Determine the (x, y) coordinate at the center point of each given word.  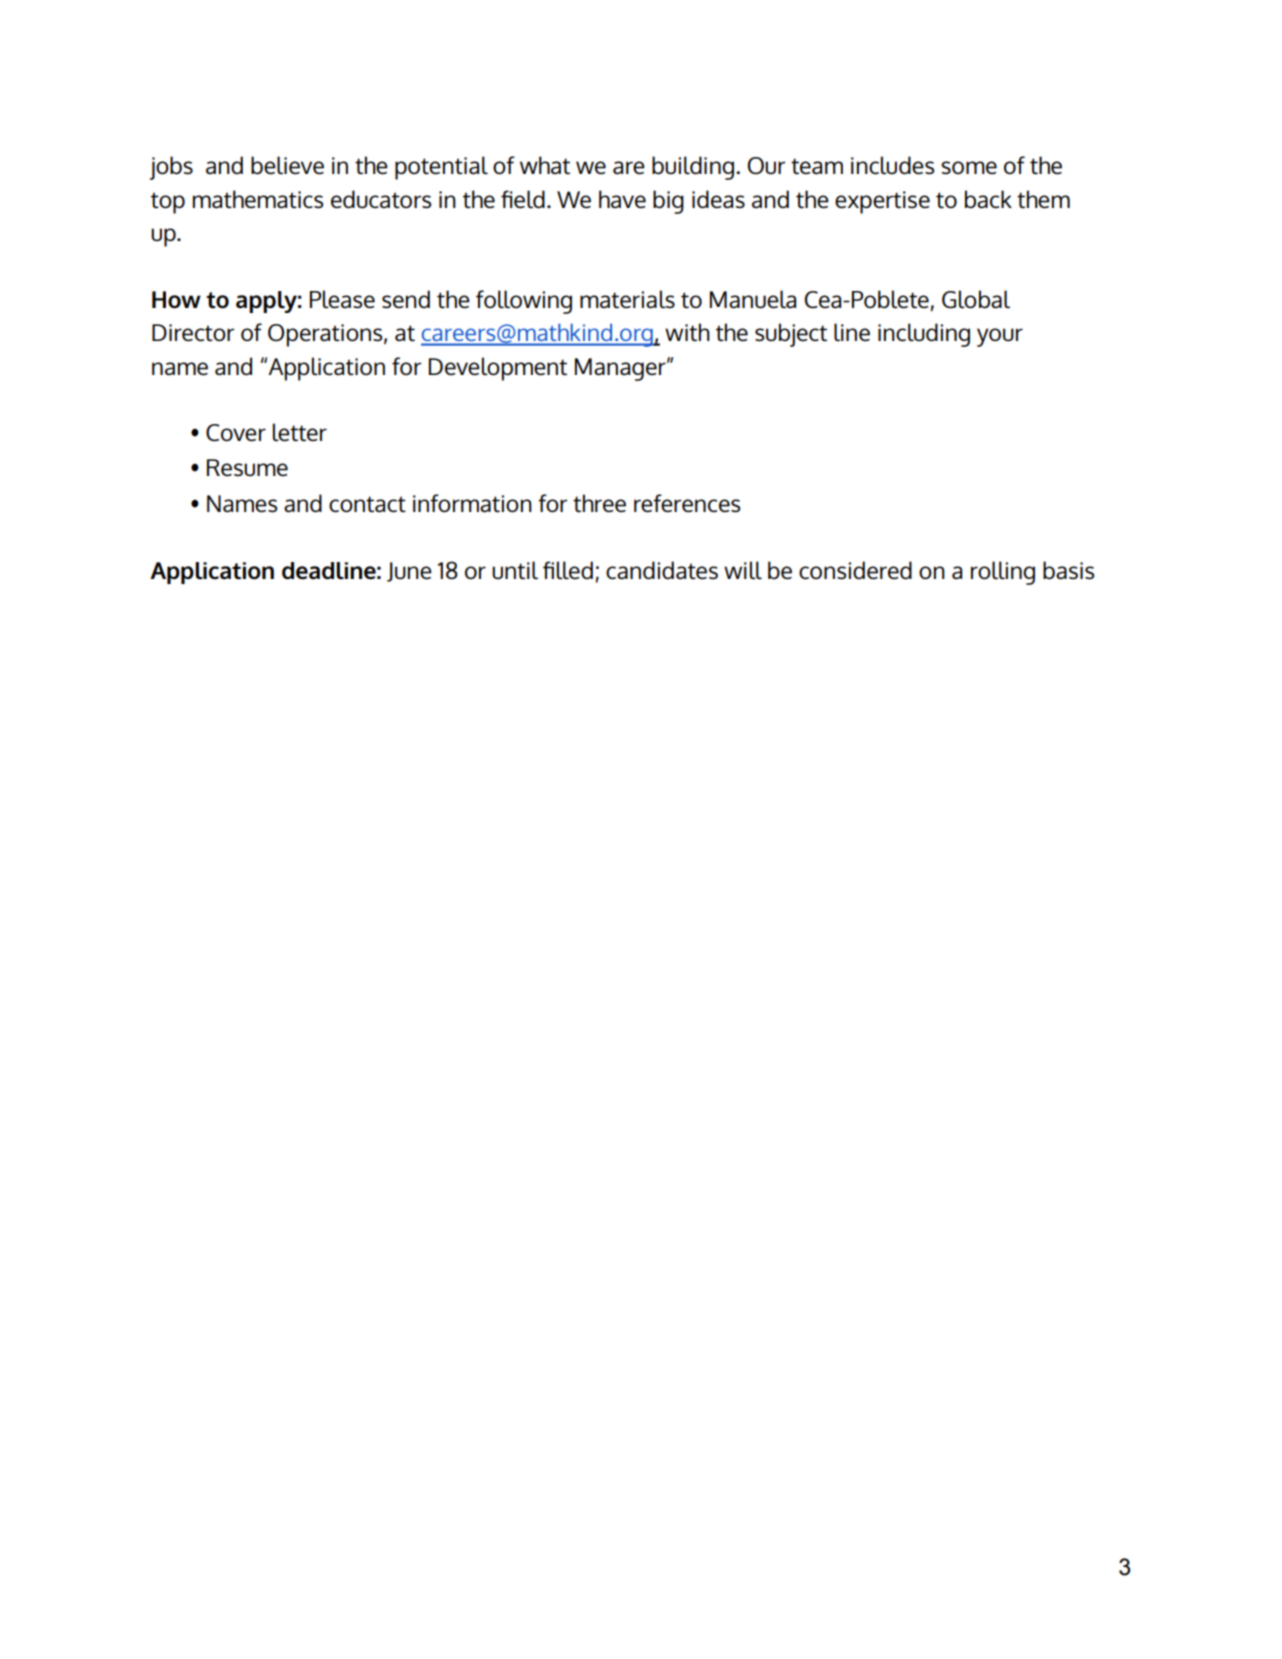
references (687, 503)
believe (287, 165)
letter (300, 432)
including (924, 335)
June (409, 572)
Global (976, 299)
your (1000, 337)
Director (193, 333)
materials (627, 299)
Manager (621, 369)
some (969, 167)
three (599, 503)
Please (342, 299)
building (693, 168)
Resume (247, 468)
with (687, 332)
